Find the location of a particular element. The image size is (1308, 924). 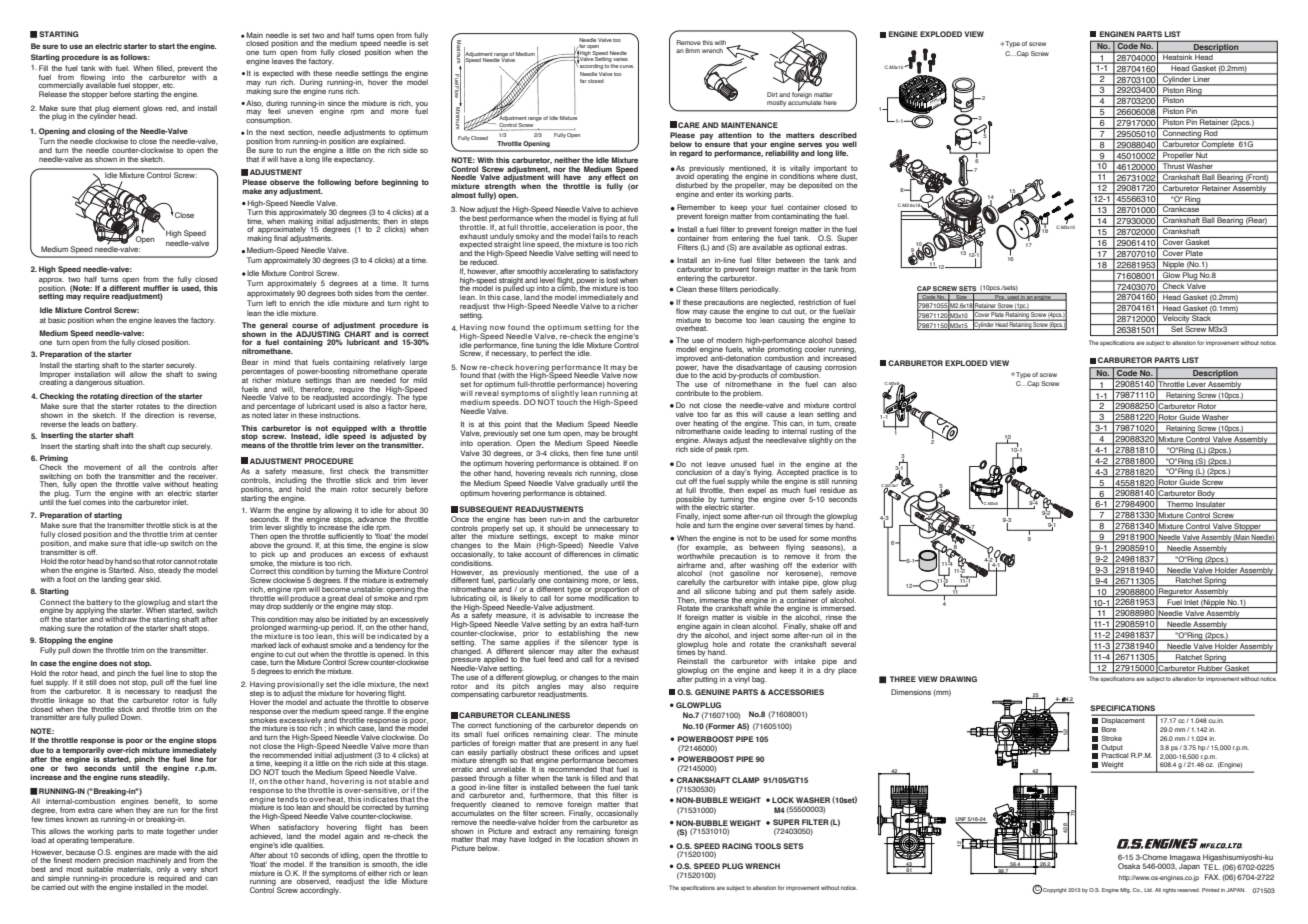

restriction is located at coordinates (815, 302).
